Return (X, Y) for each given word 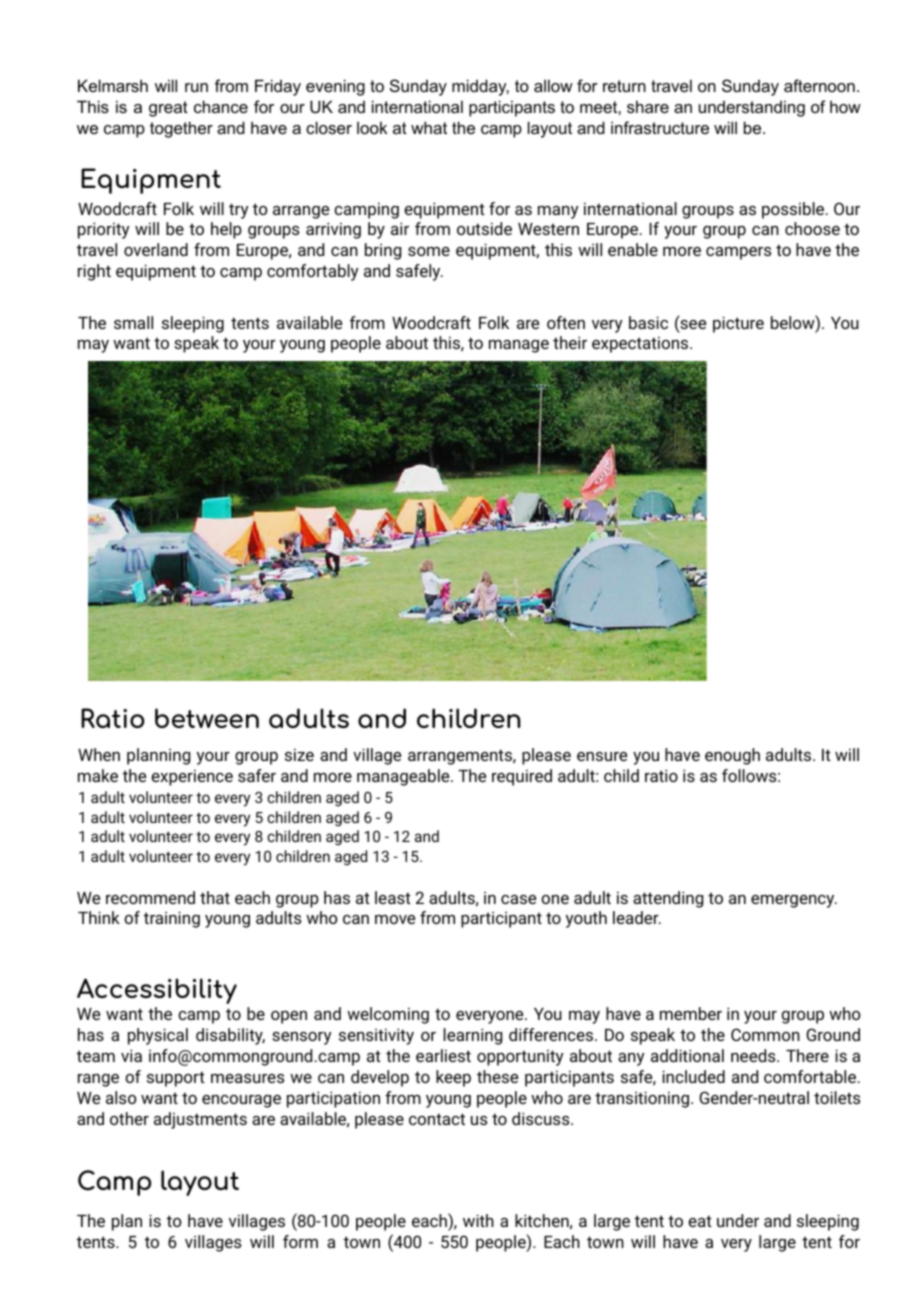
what (429, 127)
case (518, 899)
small (133, 322)
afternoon (819, 85)
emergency (794, 901)
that (215, 897)
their (570, 342)
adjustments (200, 1120)
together (181, 129)
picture (738, 324)
